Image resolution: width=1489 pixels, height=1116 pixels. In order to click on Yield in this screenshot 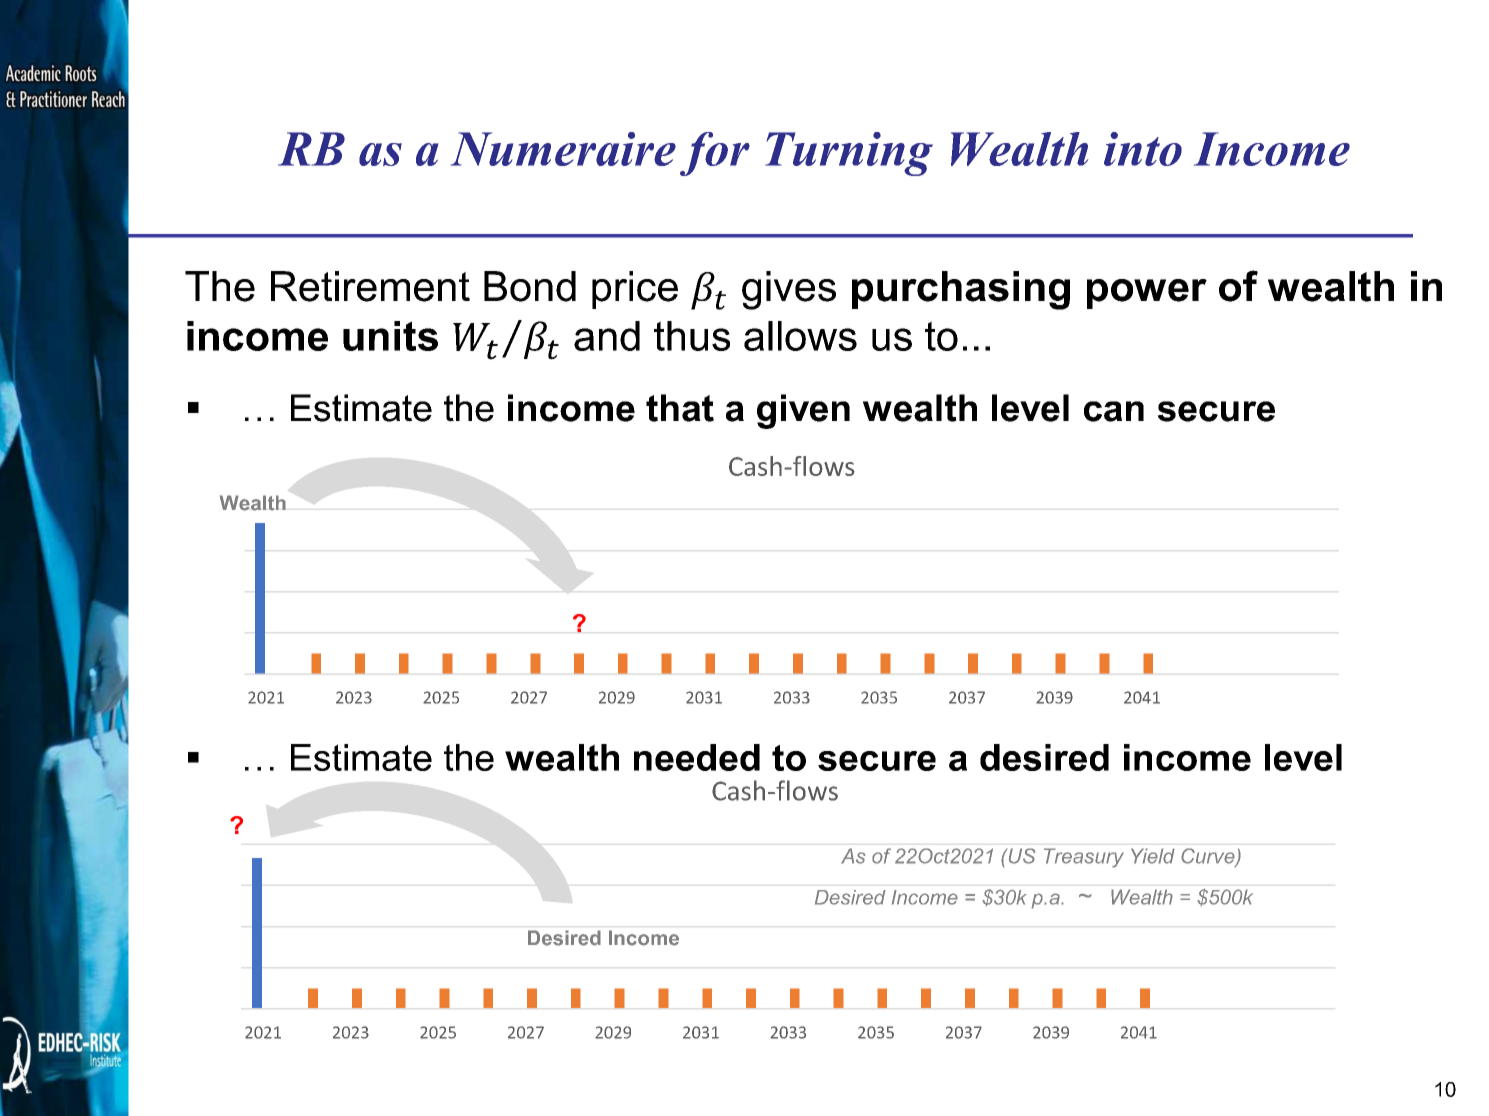, I will do `click(1153, 856)`.
